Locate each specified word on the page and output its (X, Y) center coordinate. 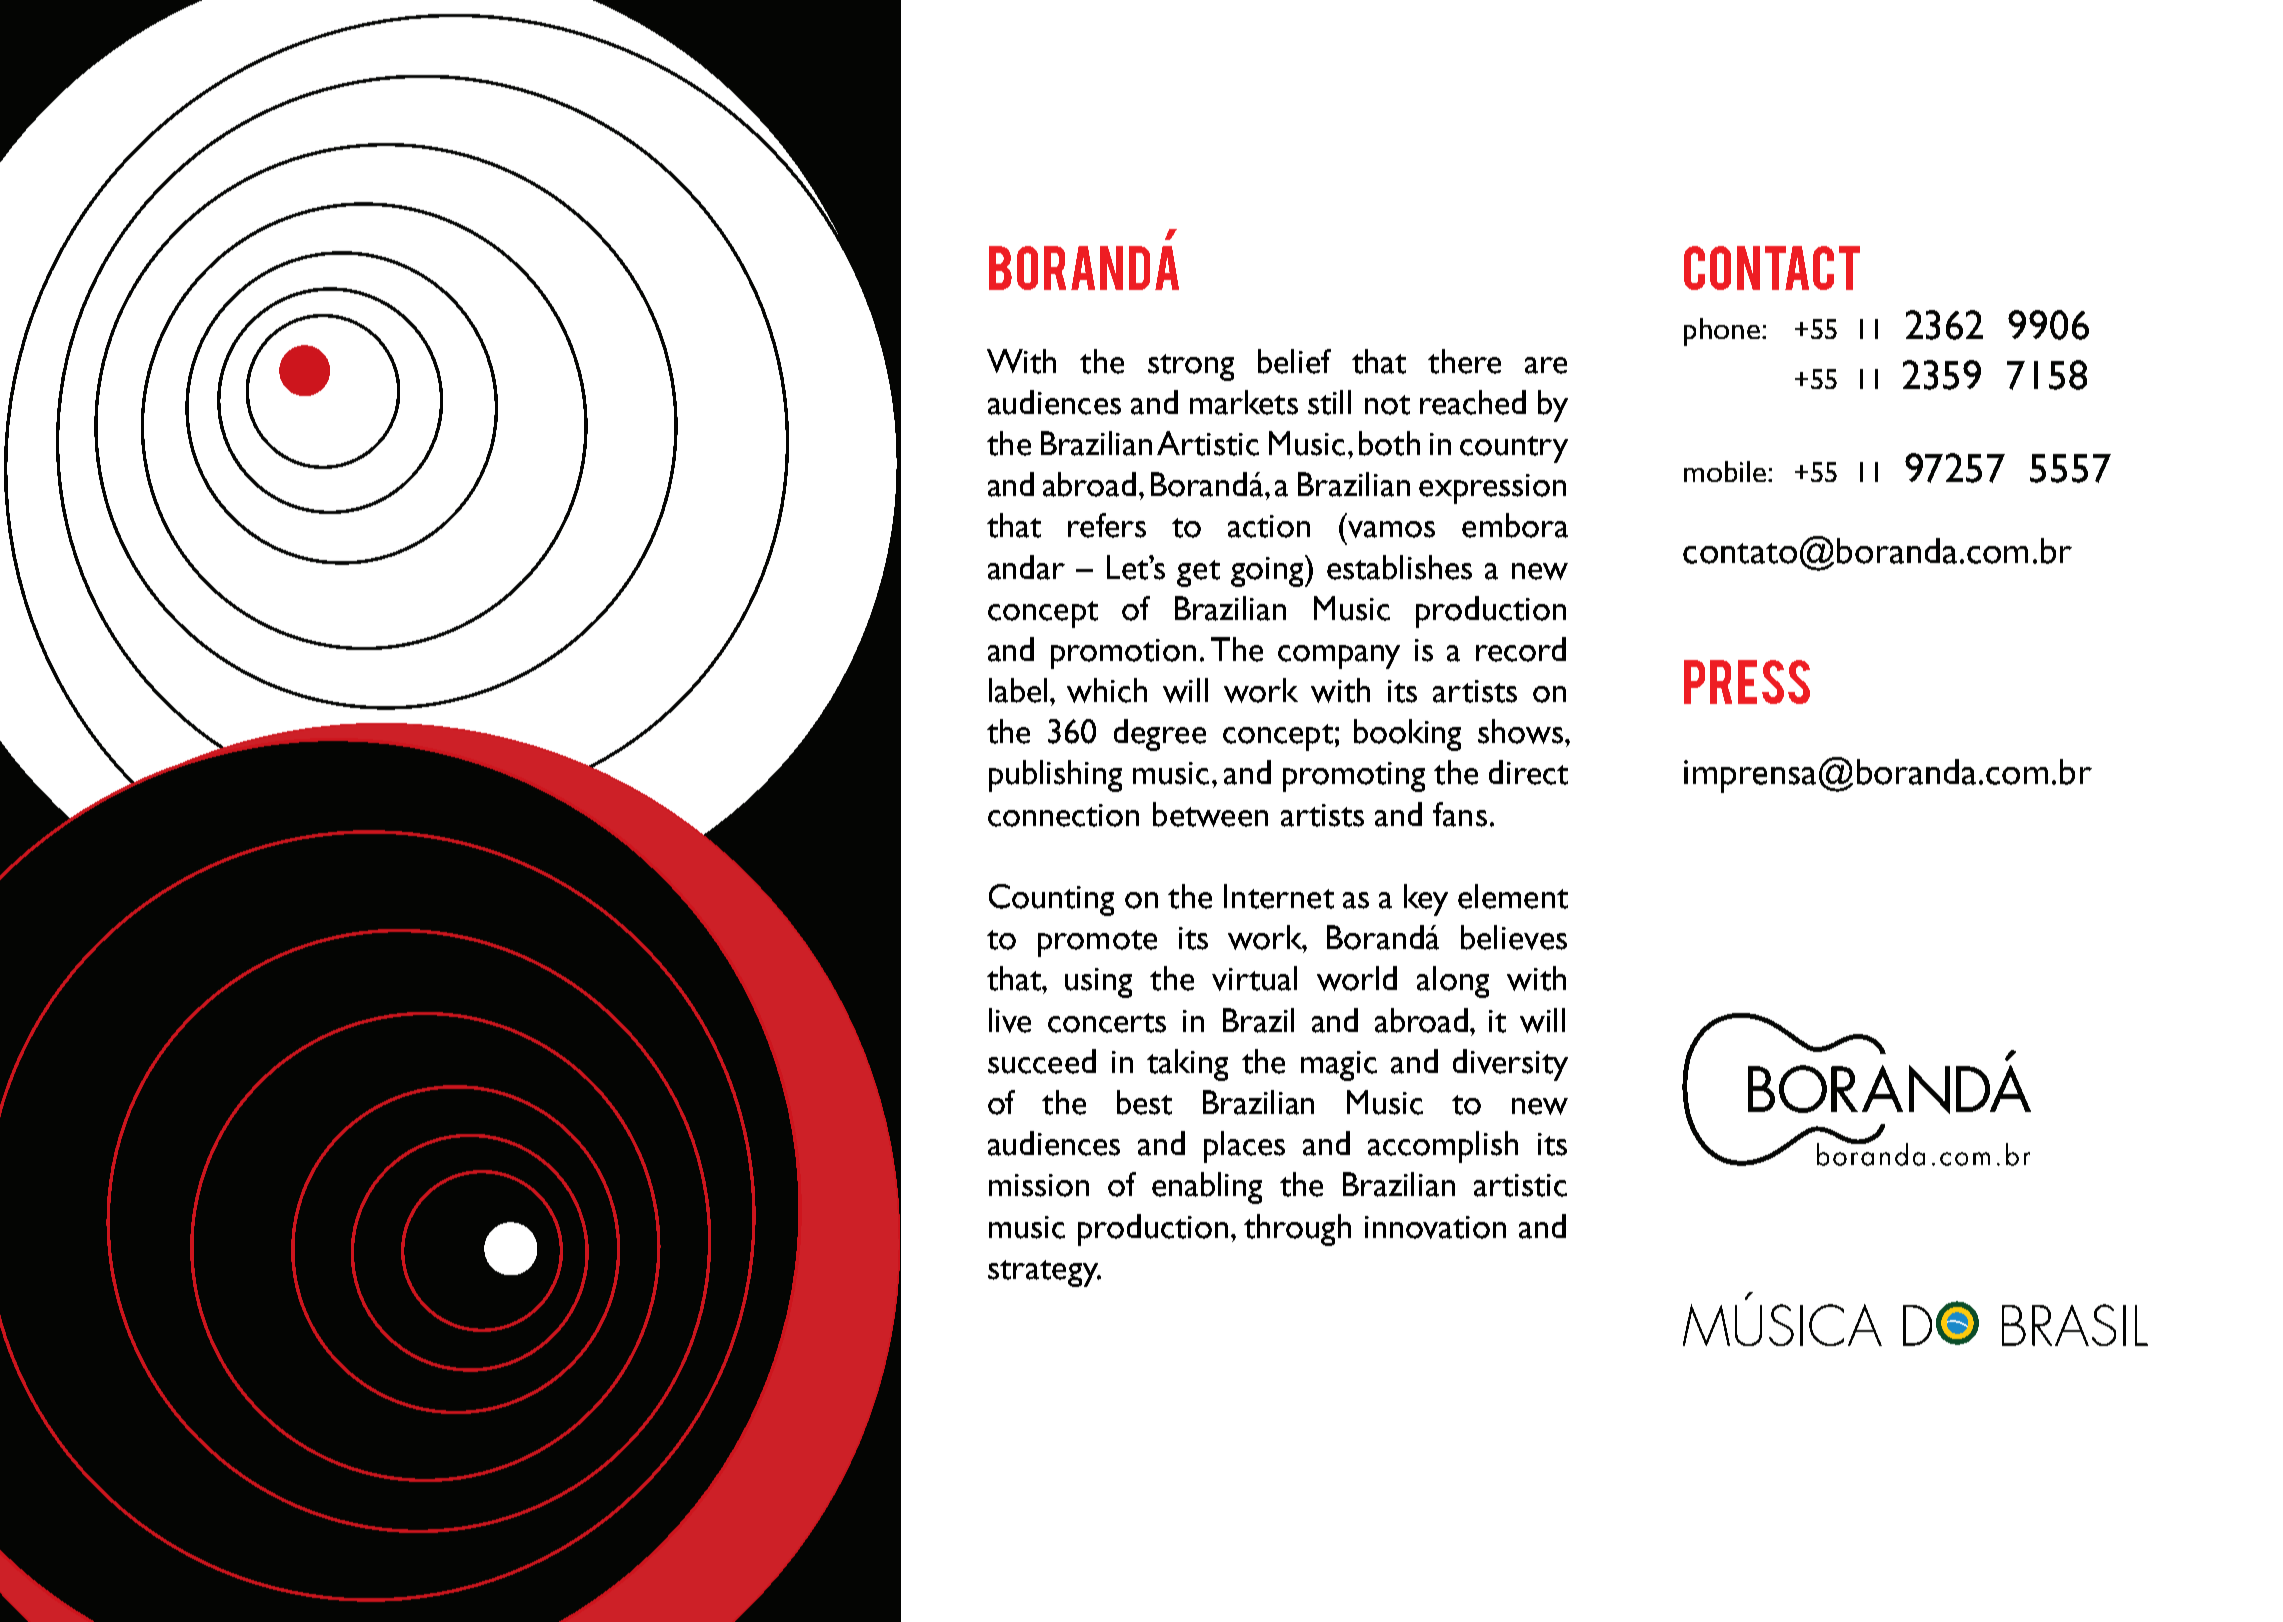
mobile (1726, 471)
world (1357, 978)
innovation (1435, 1227)
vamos (1391, 529)
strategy (1044, 1273)
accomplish (1443, 1147)
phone (1722, 332)
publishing (1055, 776)
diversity (1510, 1065)
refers (1107, 525)
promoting (1354, 777)
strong (1191, 367)
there (1464, 361)
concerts (1107, 1023)
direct (1528, 772)
